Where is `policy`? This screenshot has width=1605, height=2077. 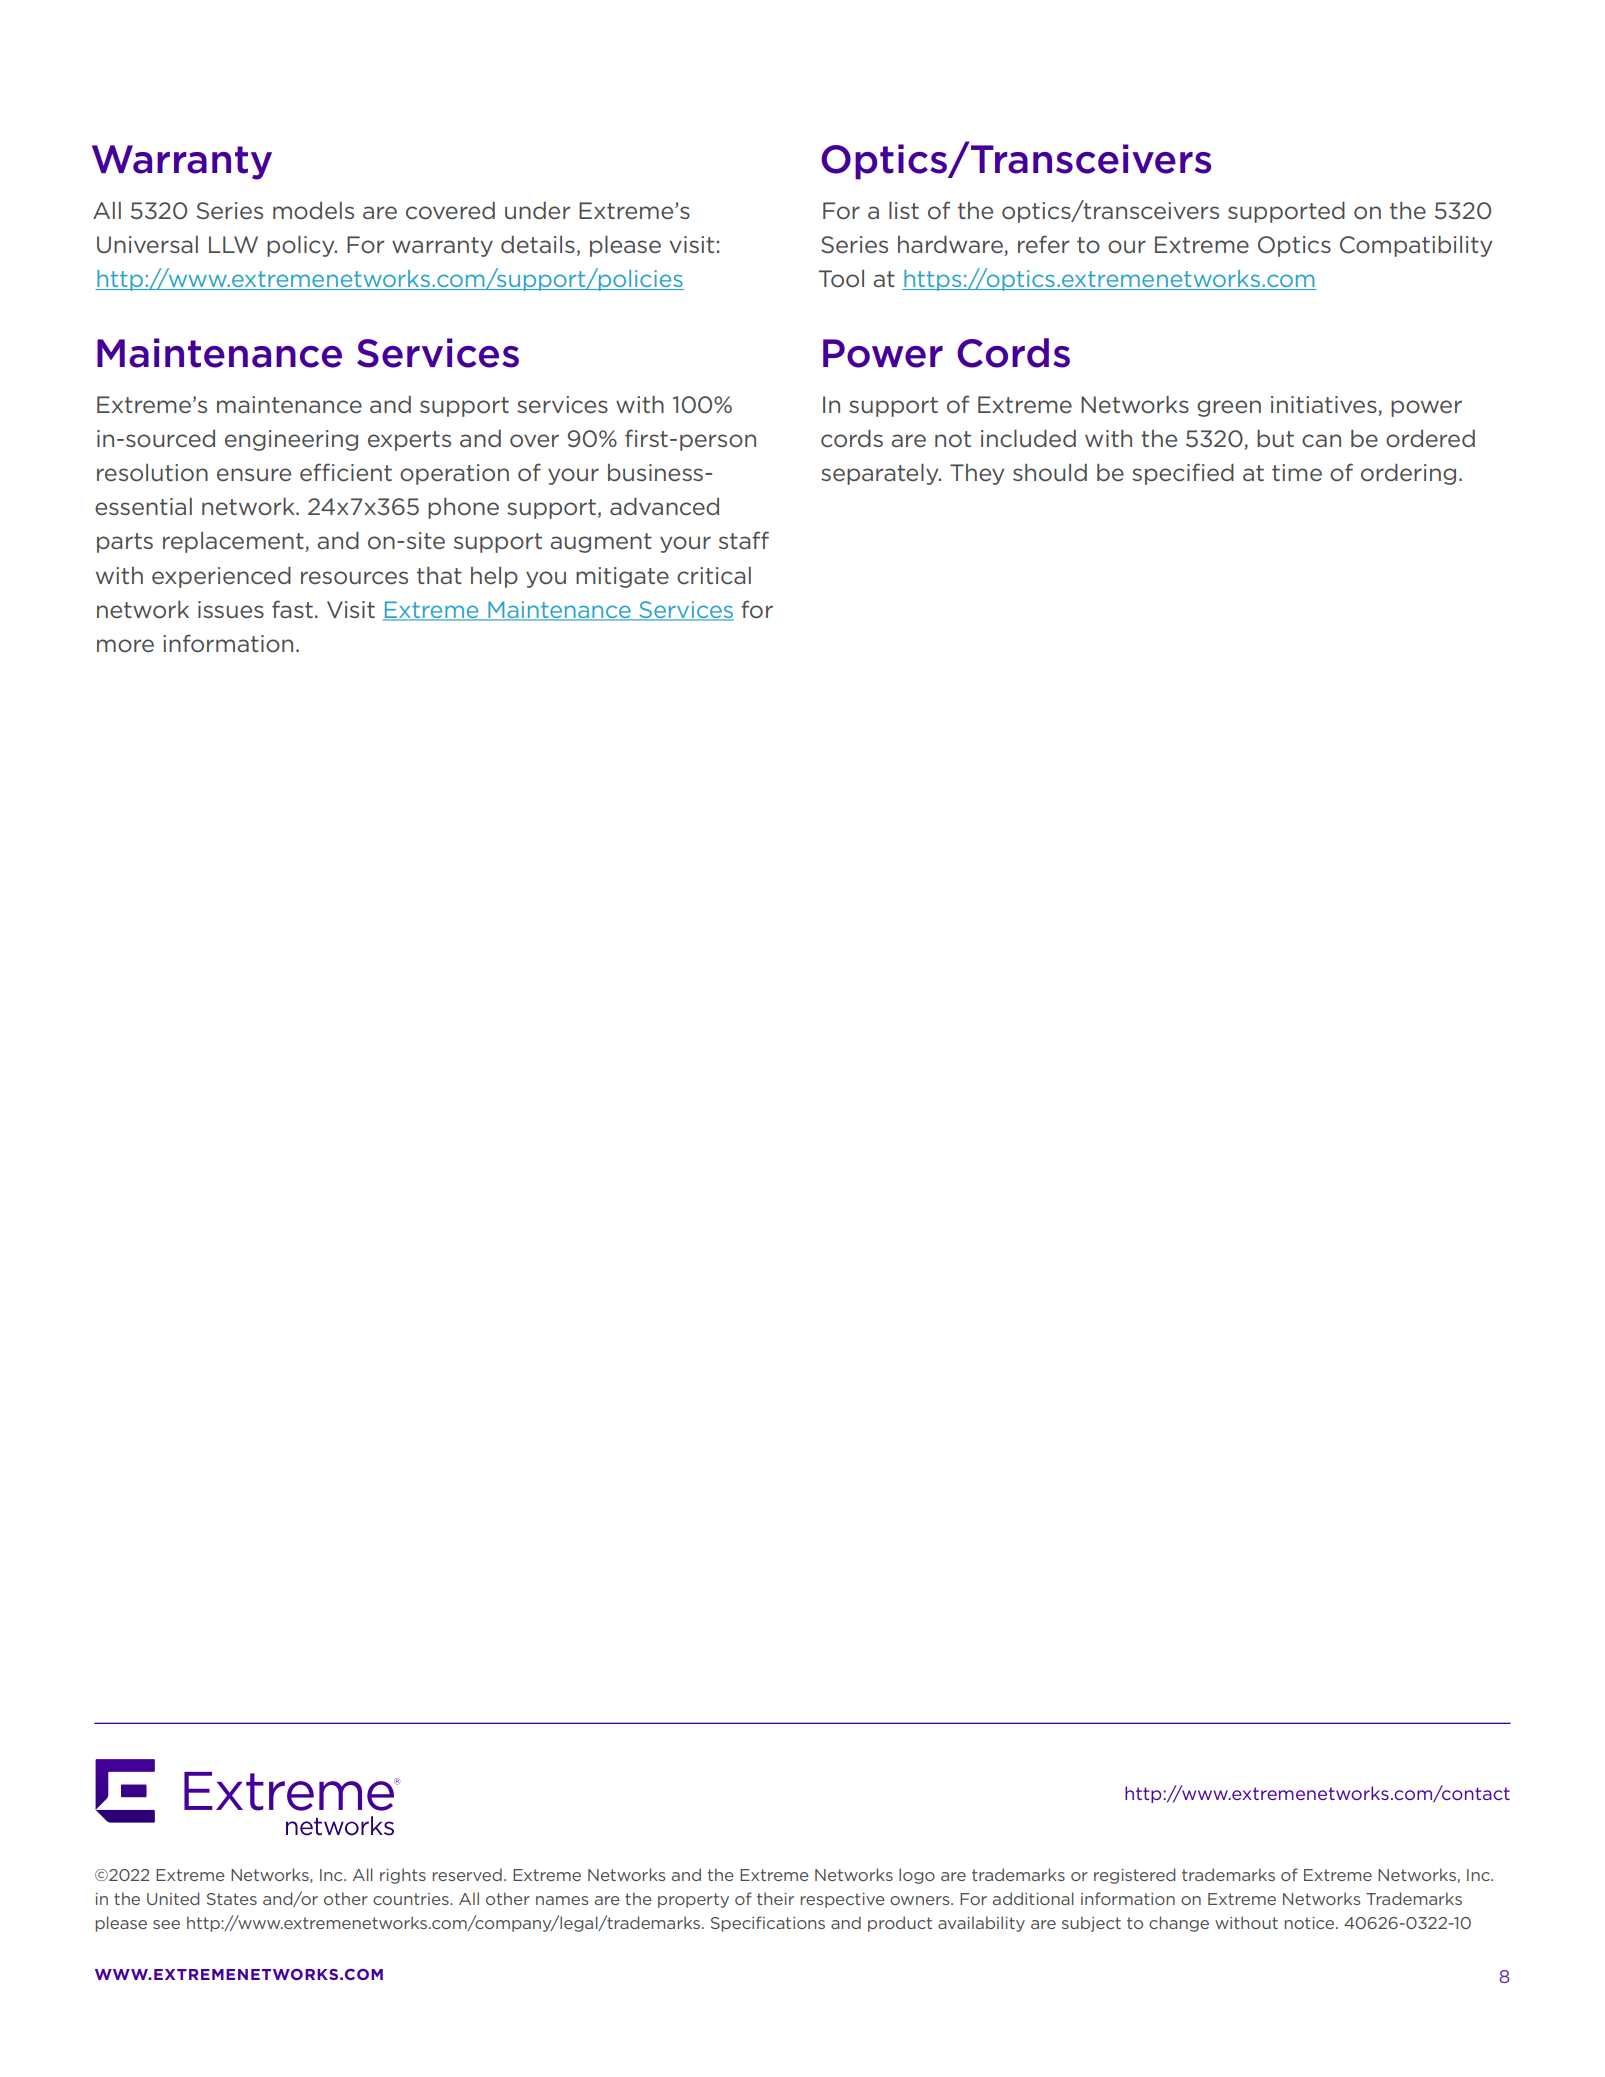 policy is located at coordinates (302, 246).
